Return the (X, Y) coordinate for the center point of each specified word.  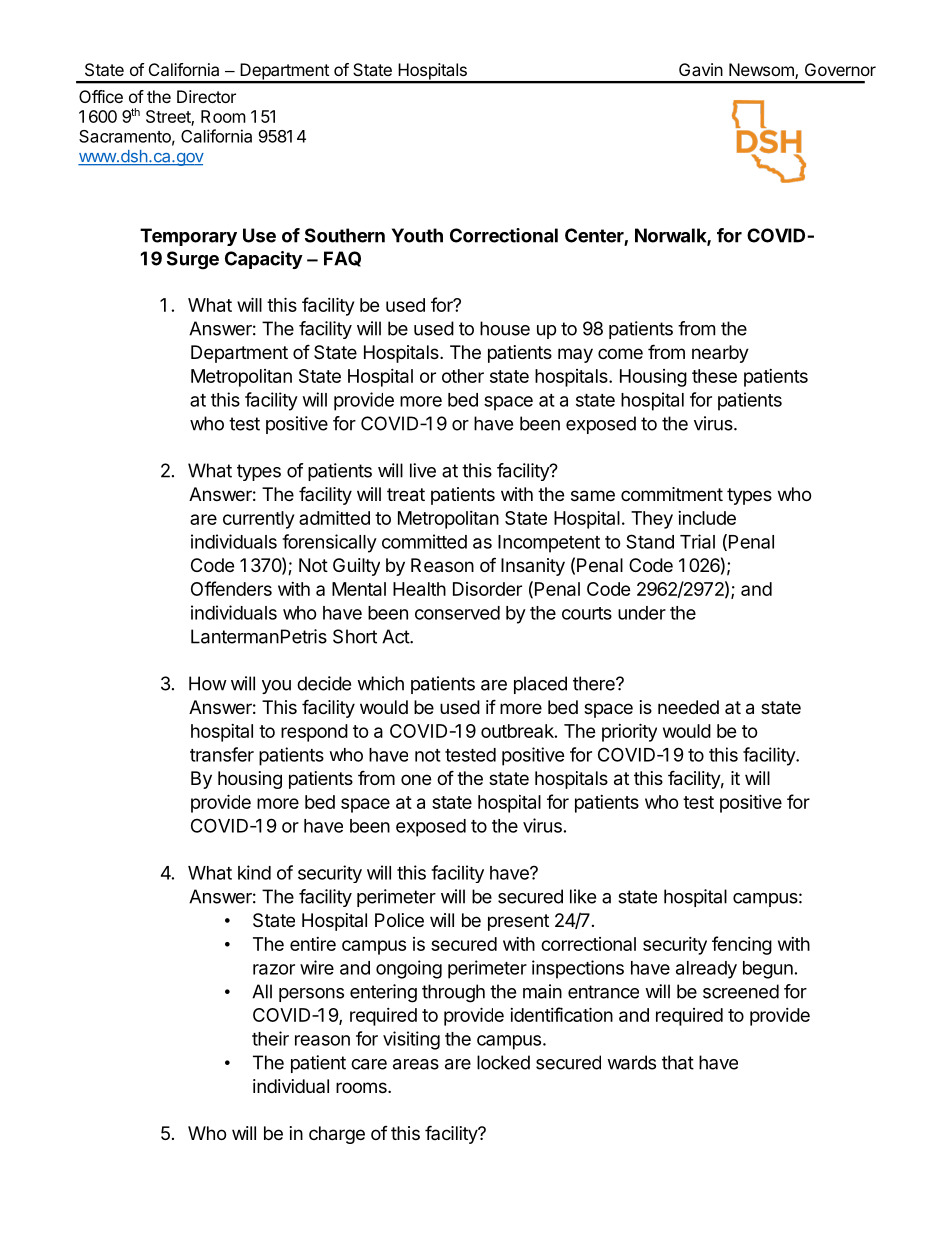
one (416, 779)
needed (688, 707)
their (270, 1038)
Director (206, 96)
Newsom (762, 71)
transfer (222, 754)
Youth (417, 235)
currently (258, 520)
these (714, 376)
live (423, 470)
